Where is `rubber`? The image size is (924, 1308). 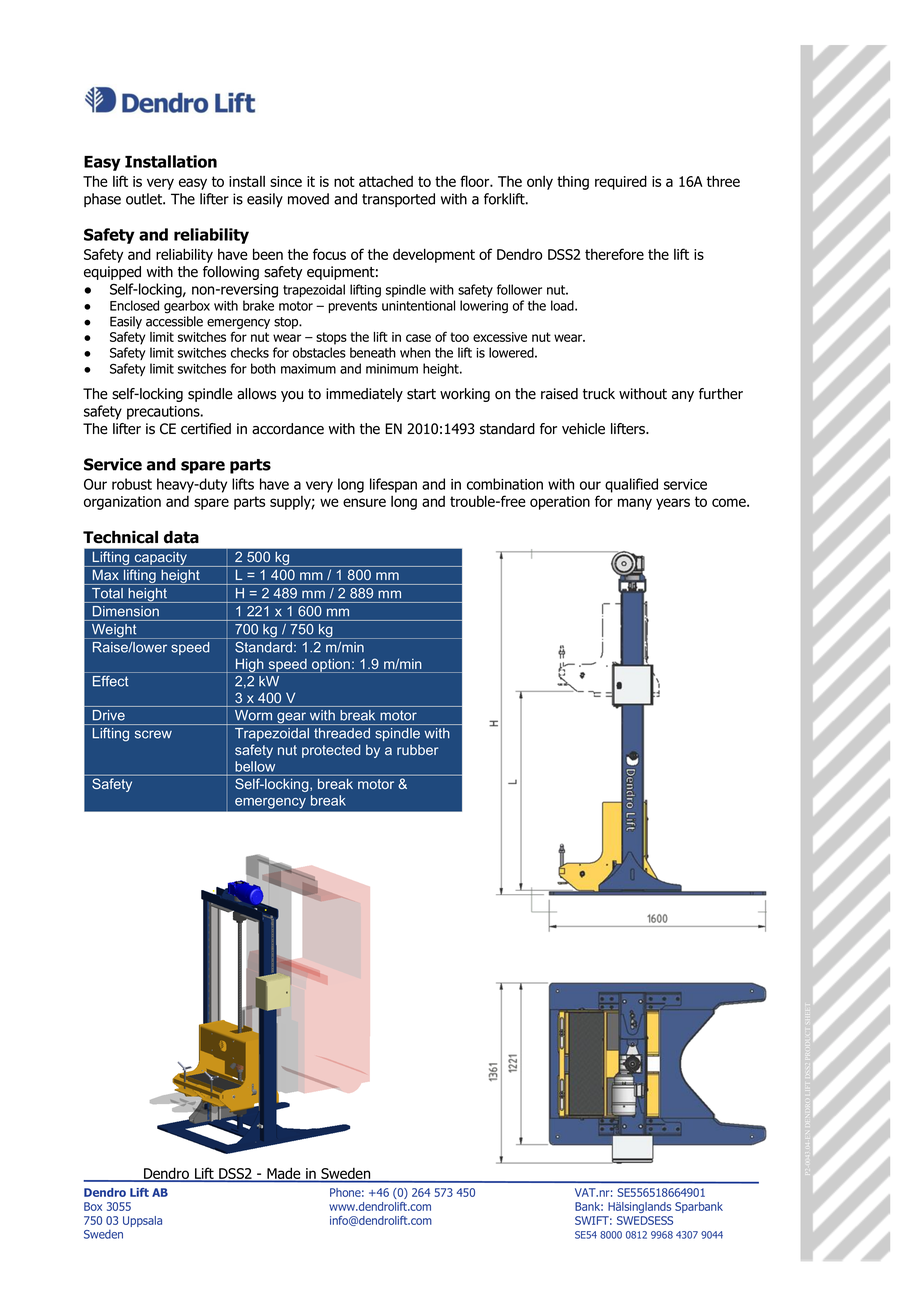 rubber is located at coordinates (417, 750).
